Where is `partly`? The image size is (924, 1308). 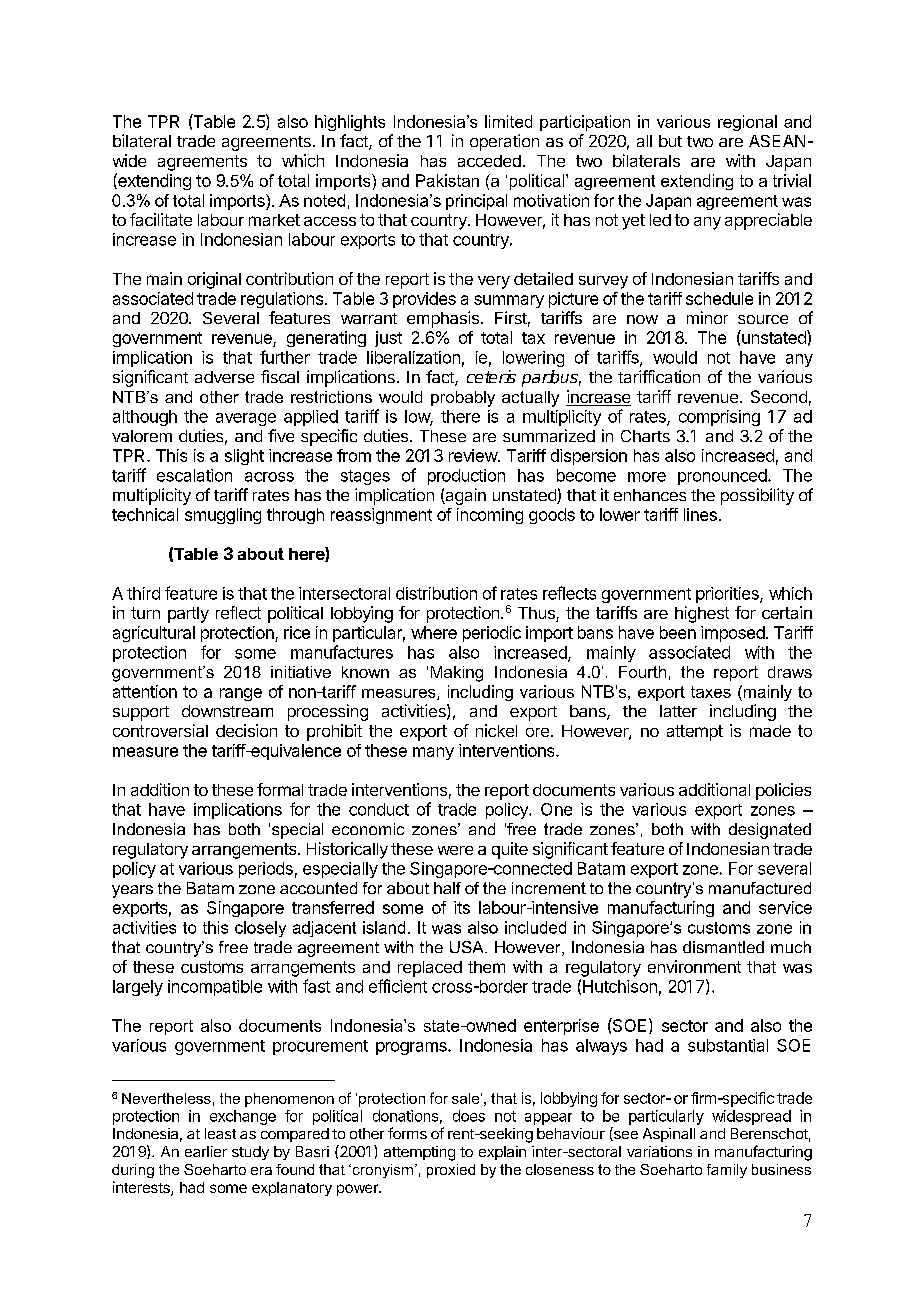 partly is located at coordinates (188, 615).
